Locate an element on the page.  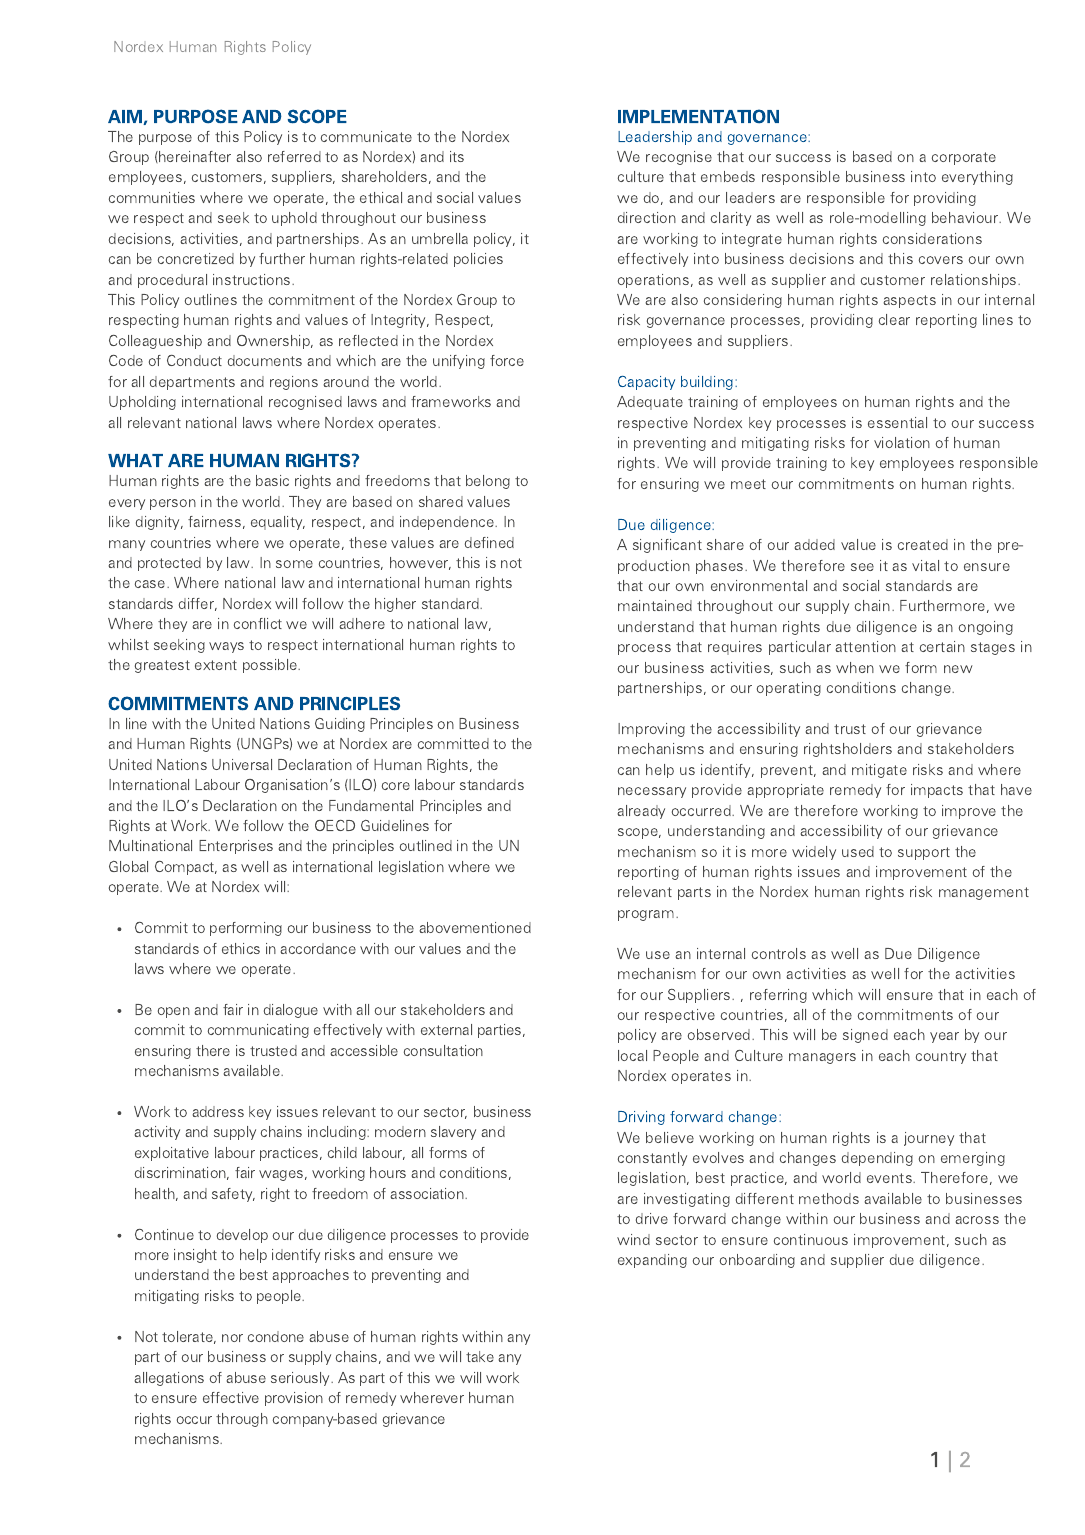
corporate is located at coordinates (964, 158).
